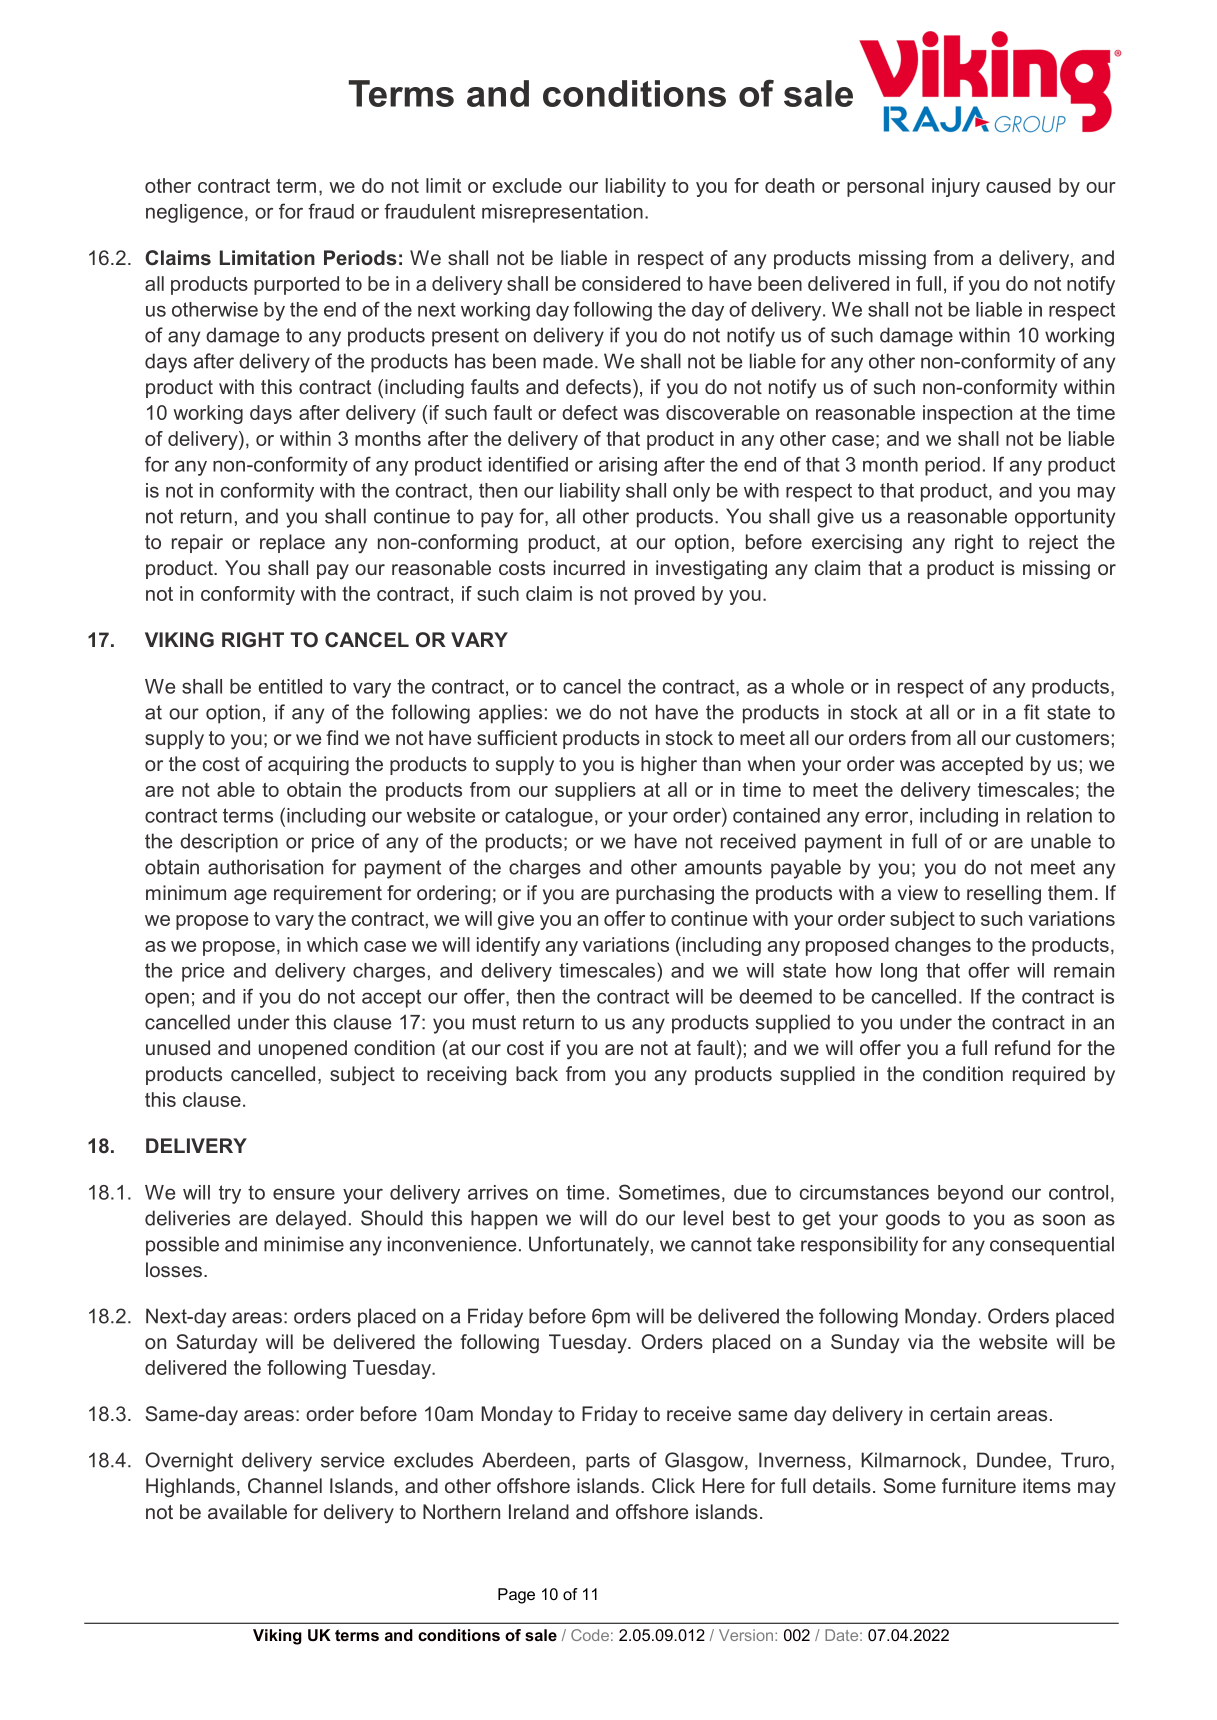  Describe the element at coordinates (296, 285) in the image. I see `purported` at that location.
